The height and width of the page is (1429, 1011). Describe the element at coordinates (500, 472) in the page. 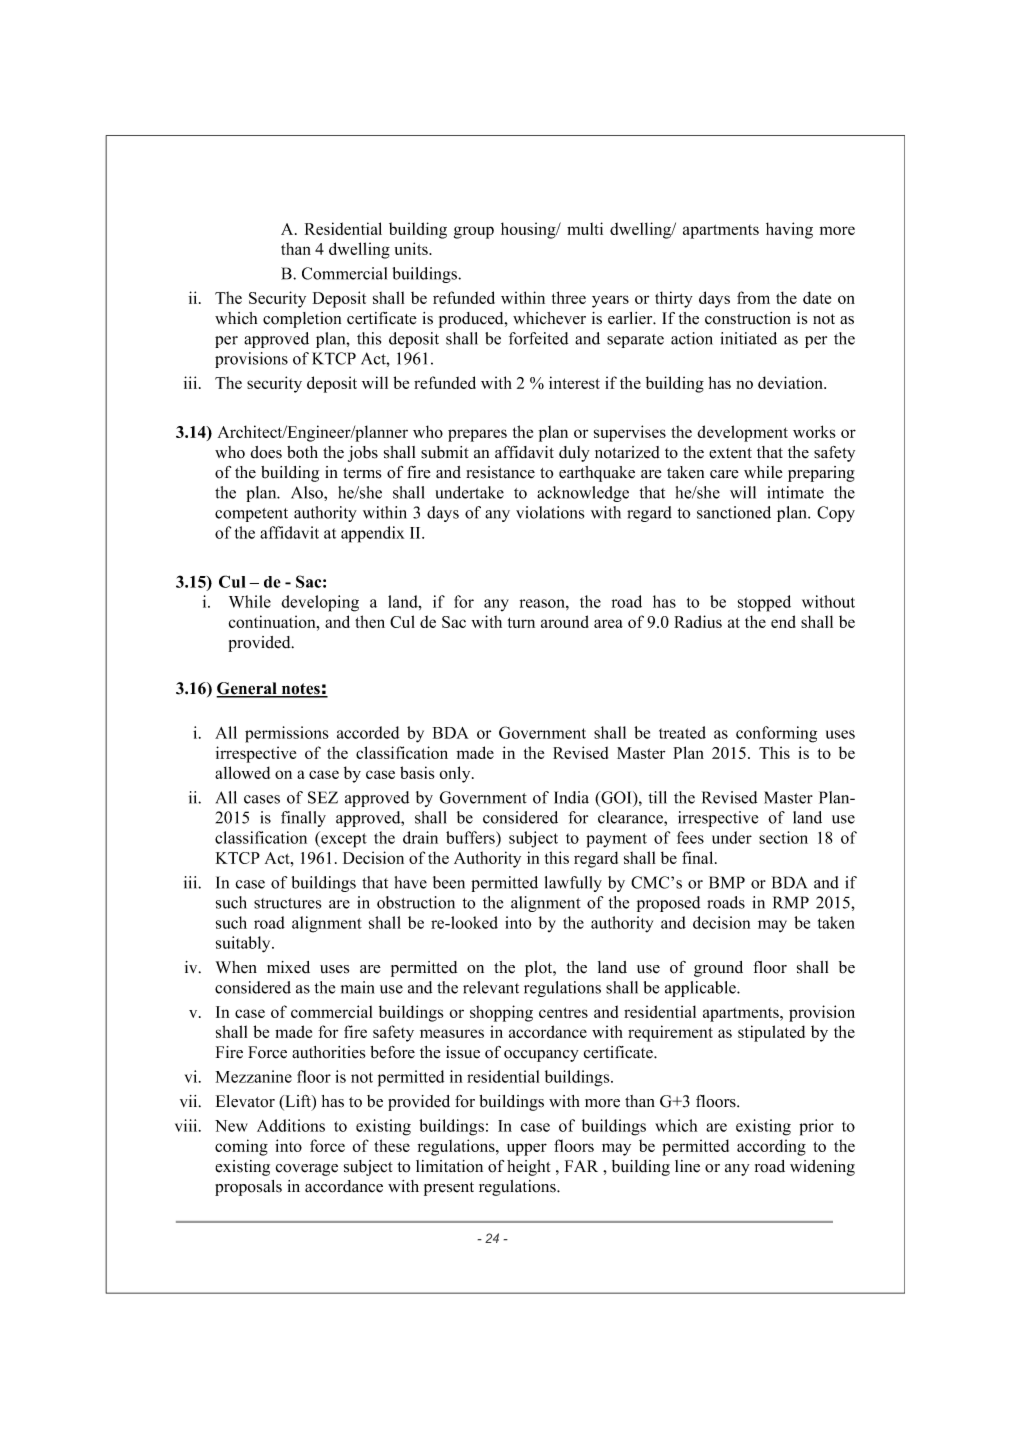

I see `resistance` at that location.
